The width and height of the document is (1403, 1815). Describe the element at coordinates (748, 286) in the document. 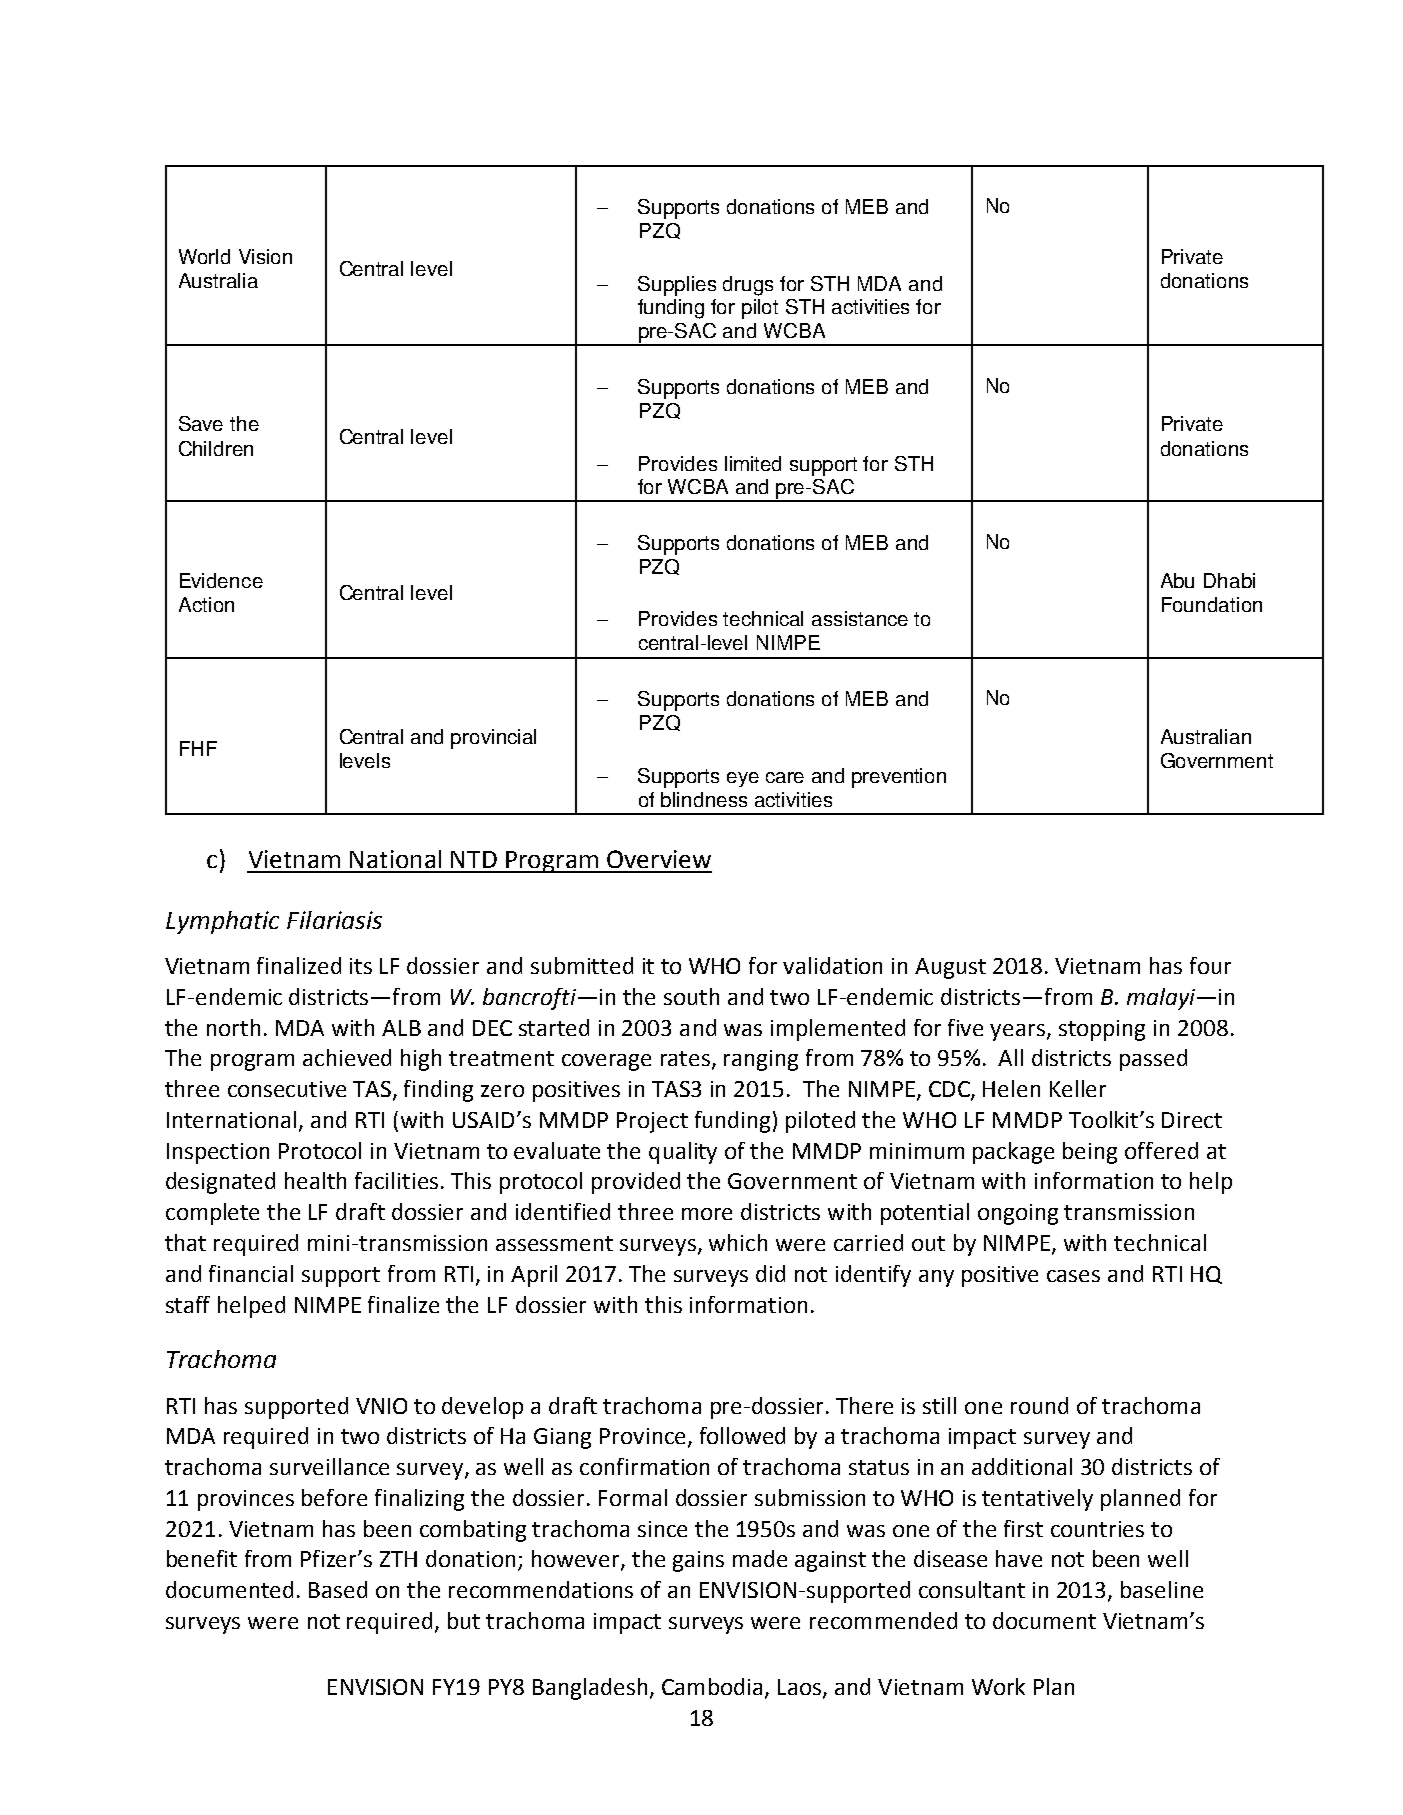

I see `drugs` at that location.
